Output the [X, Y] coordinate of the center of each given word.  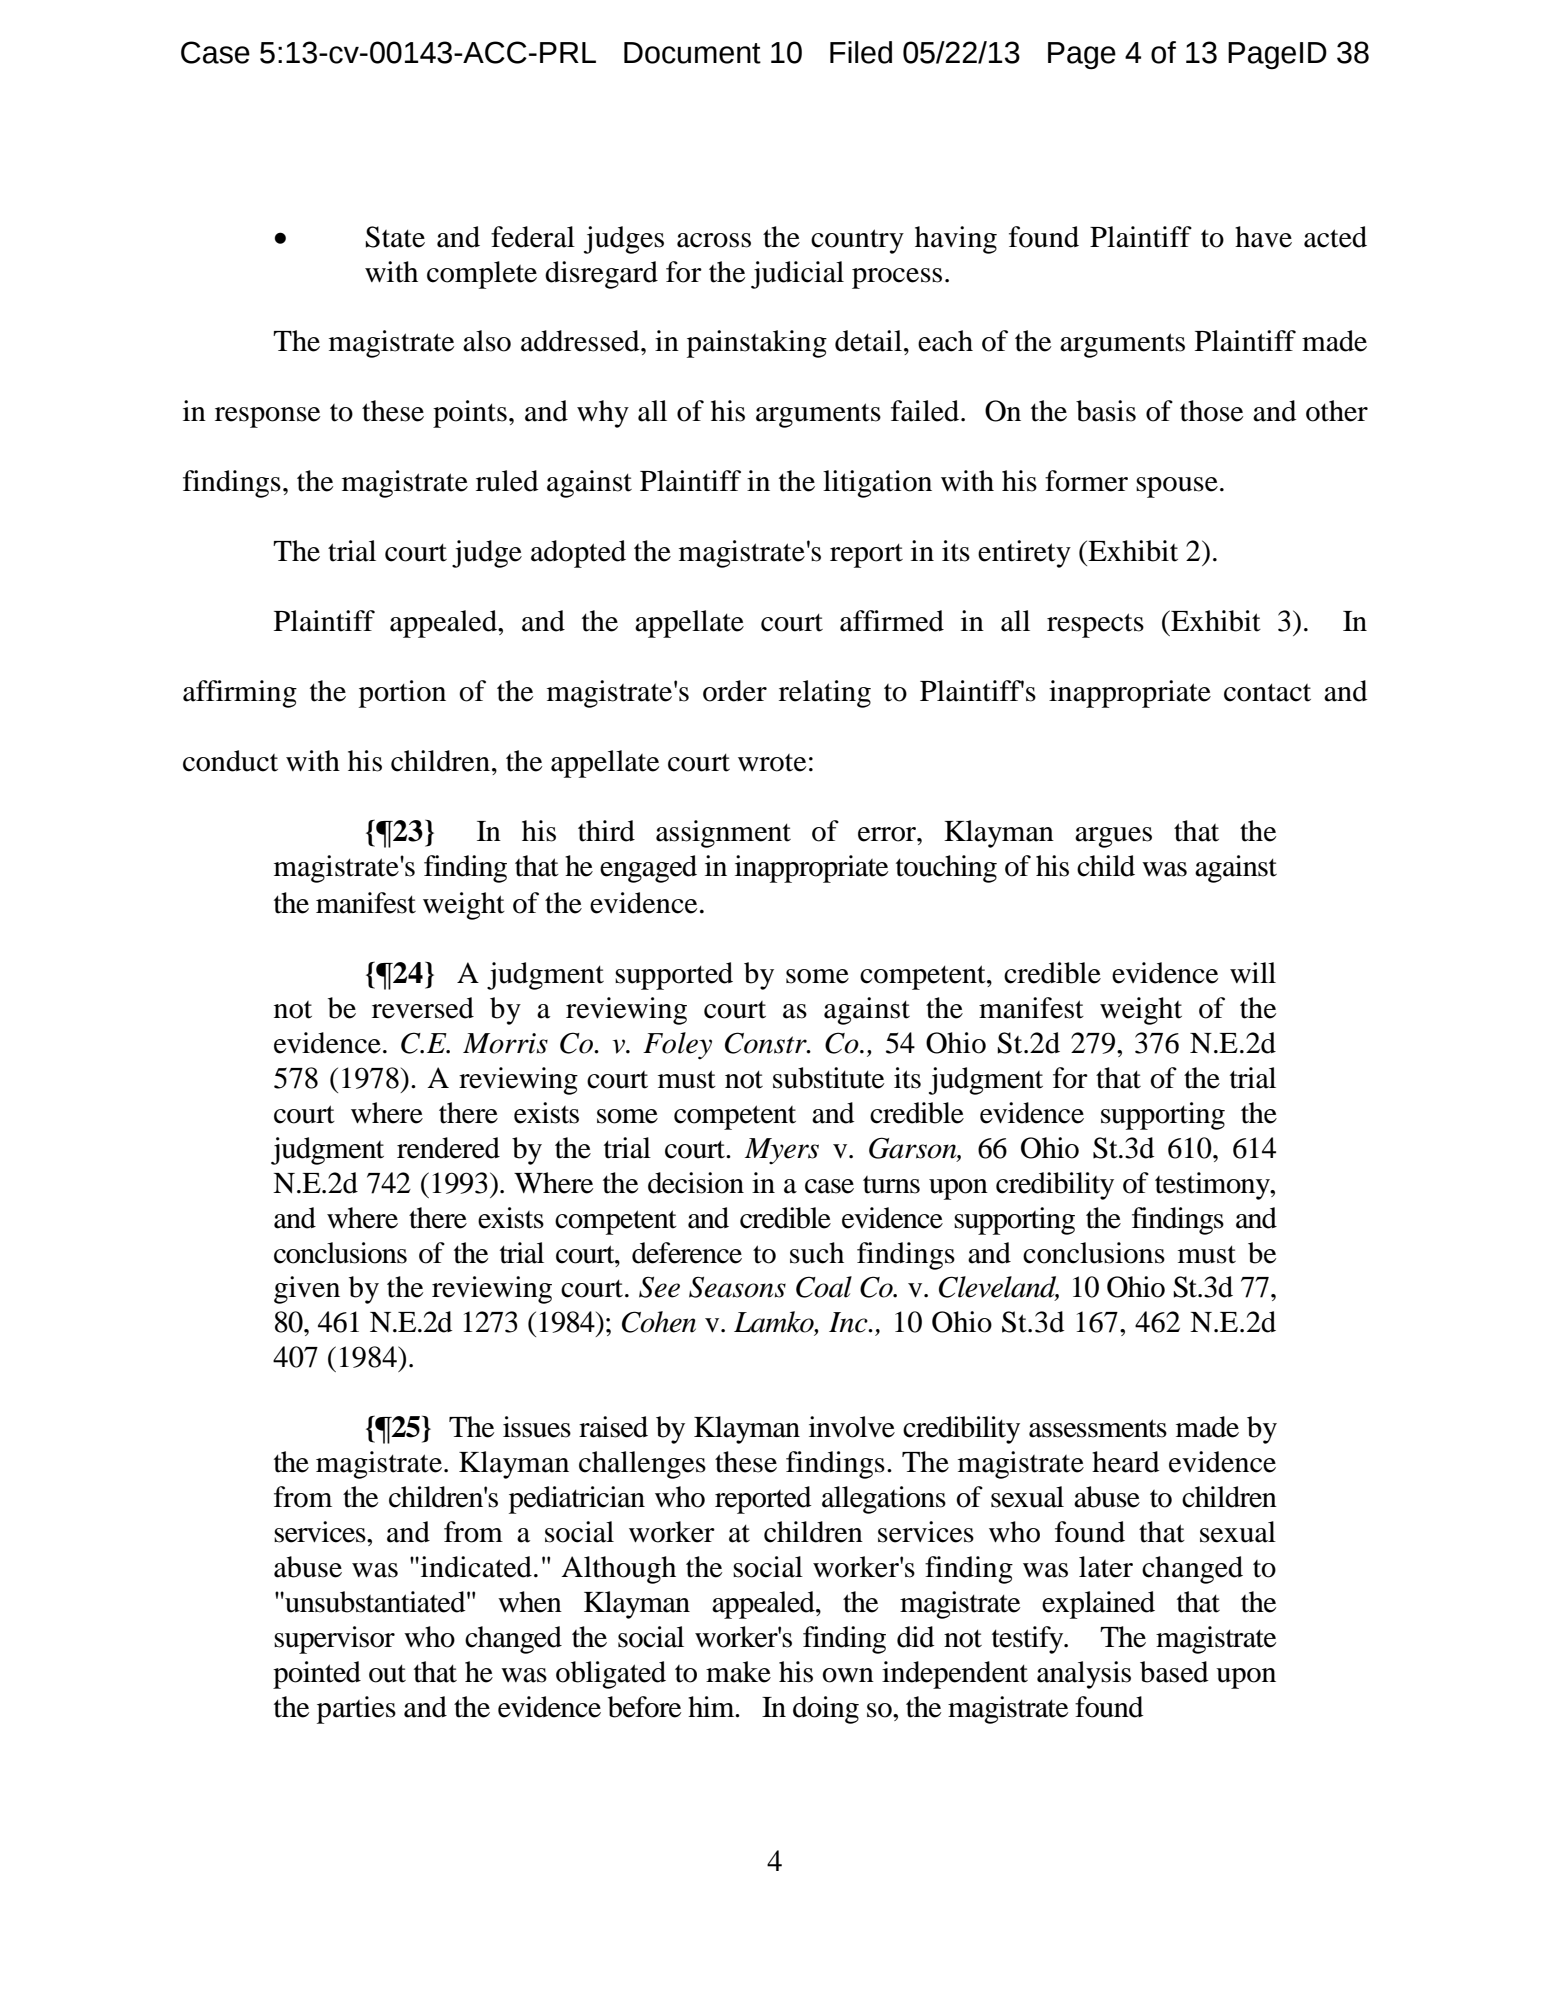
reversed [423, 1008]
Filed [861, 52]
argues [1113, 837]
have [1263, 237]
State [395, 237]
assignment [723, 834]
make [738, 1672]
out [387, 1674]
